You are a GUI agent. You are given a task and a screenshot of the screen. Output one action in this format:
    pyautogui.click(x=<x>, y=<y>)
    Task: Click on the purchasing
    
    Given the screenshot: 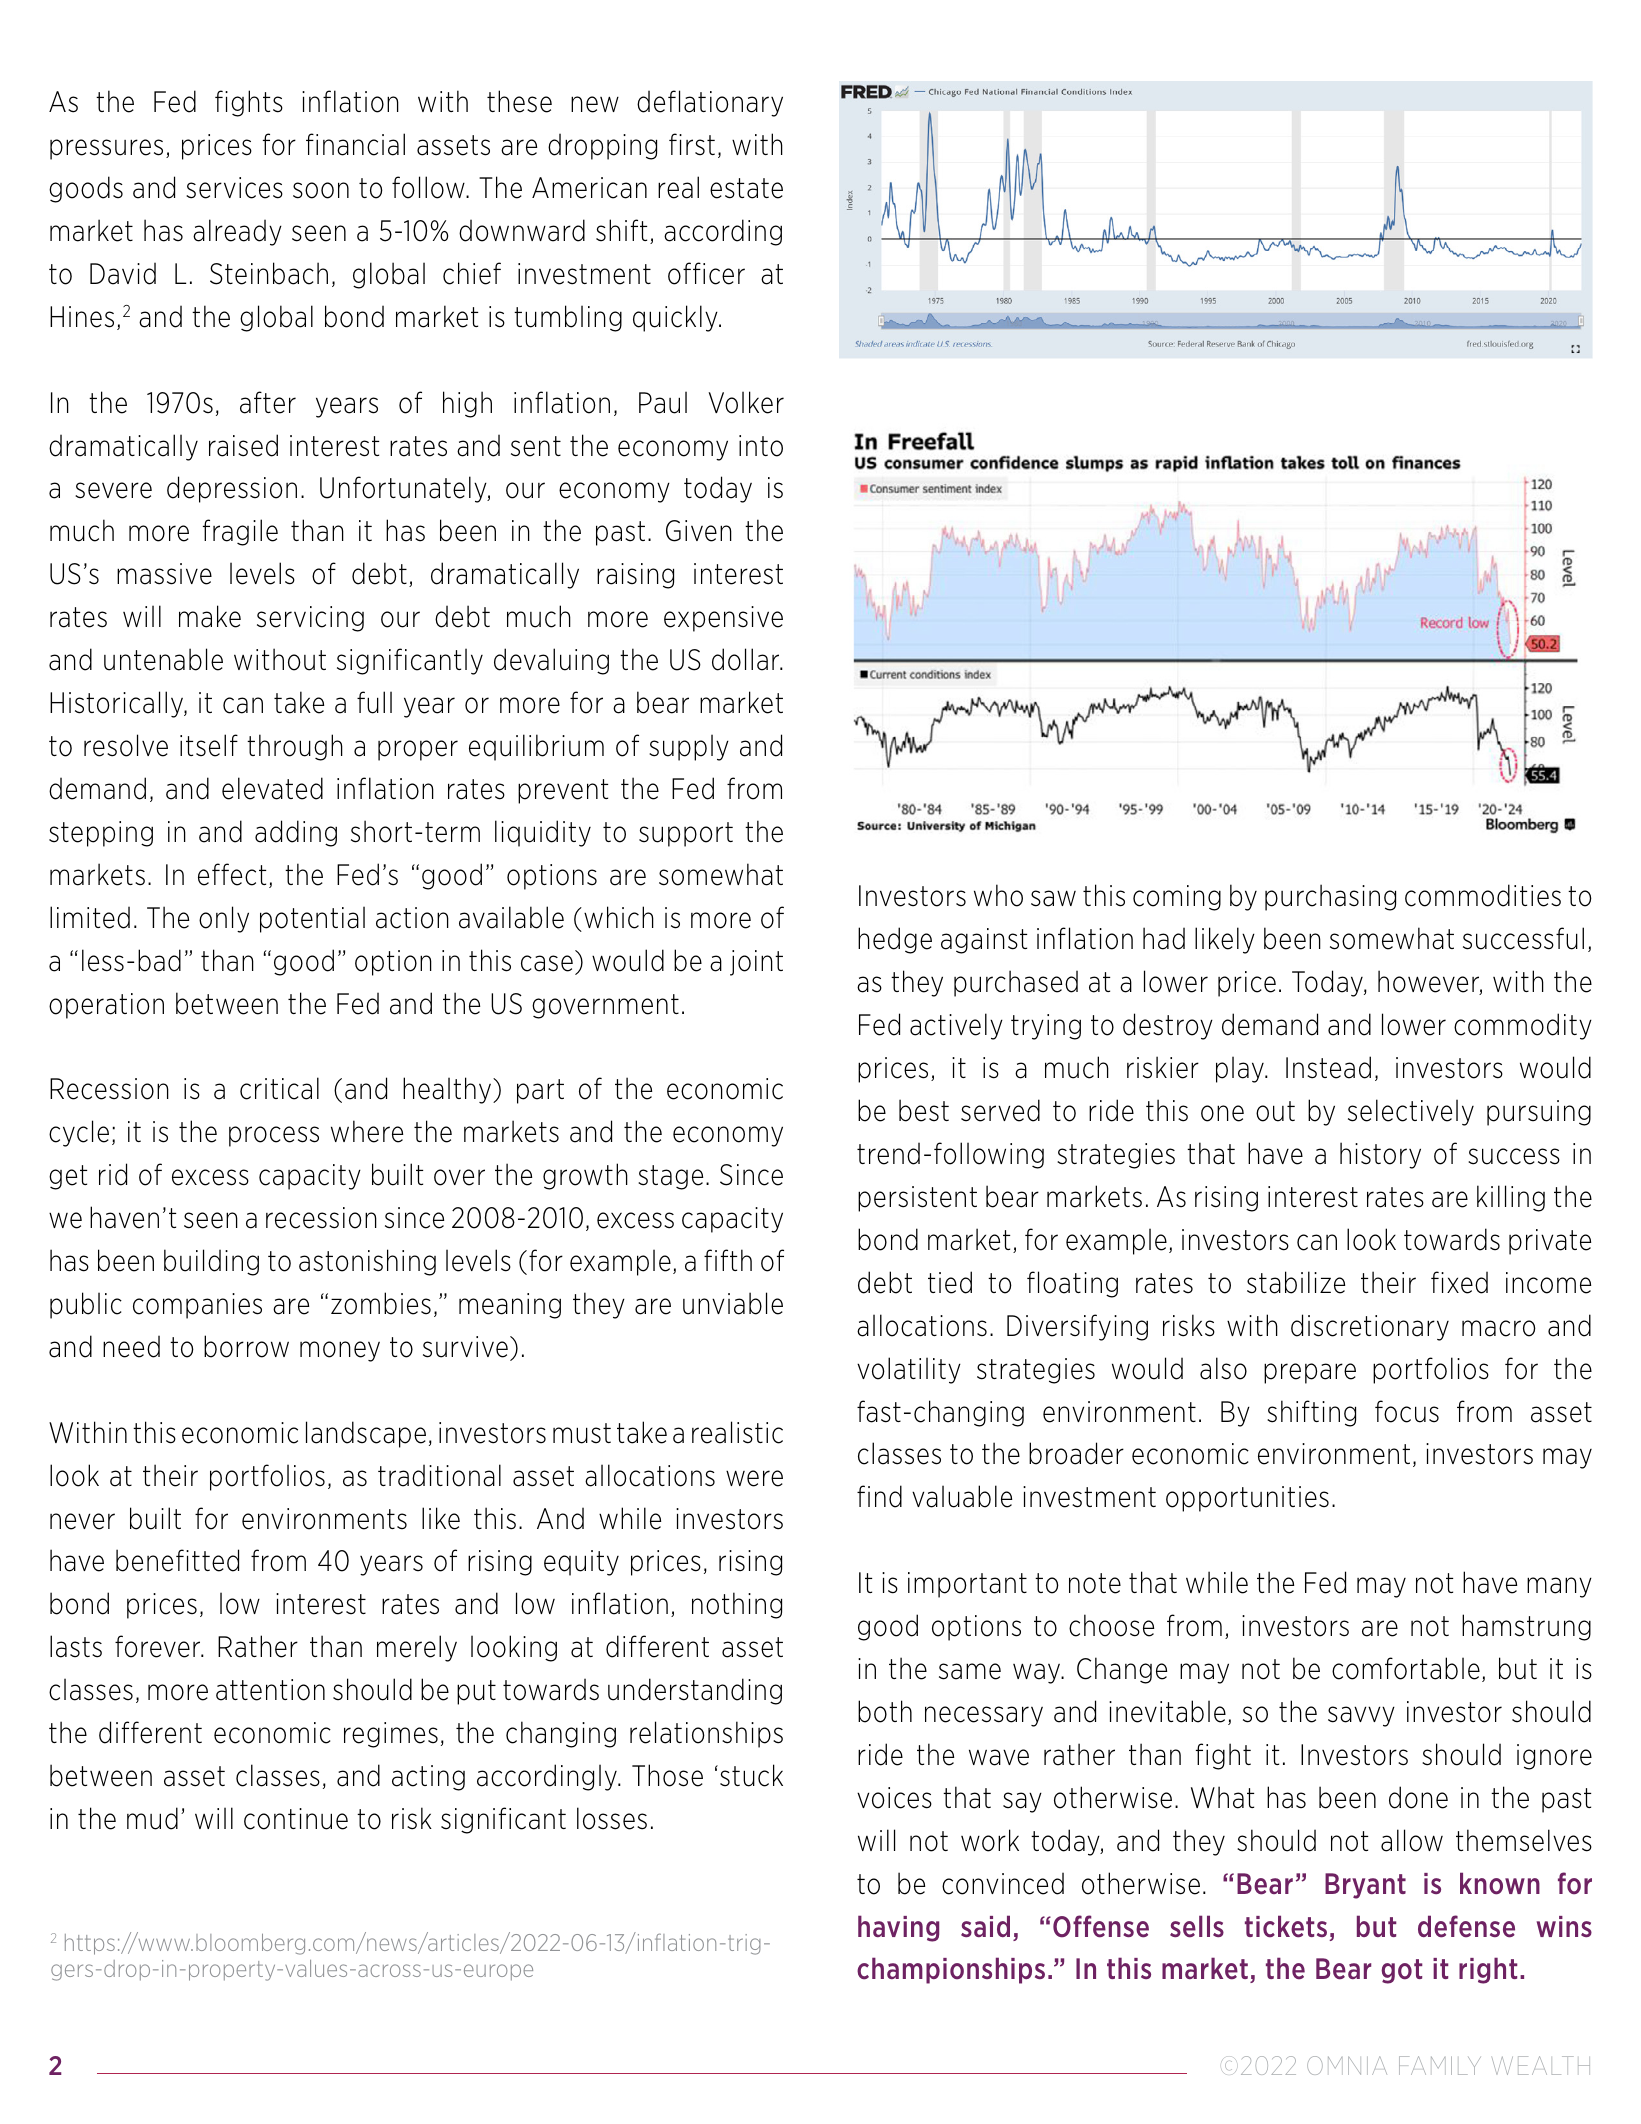 What is the action you would take?
    pyautogui.click(x=1330, y=897)
